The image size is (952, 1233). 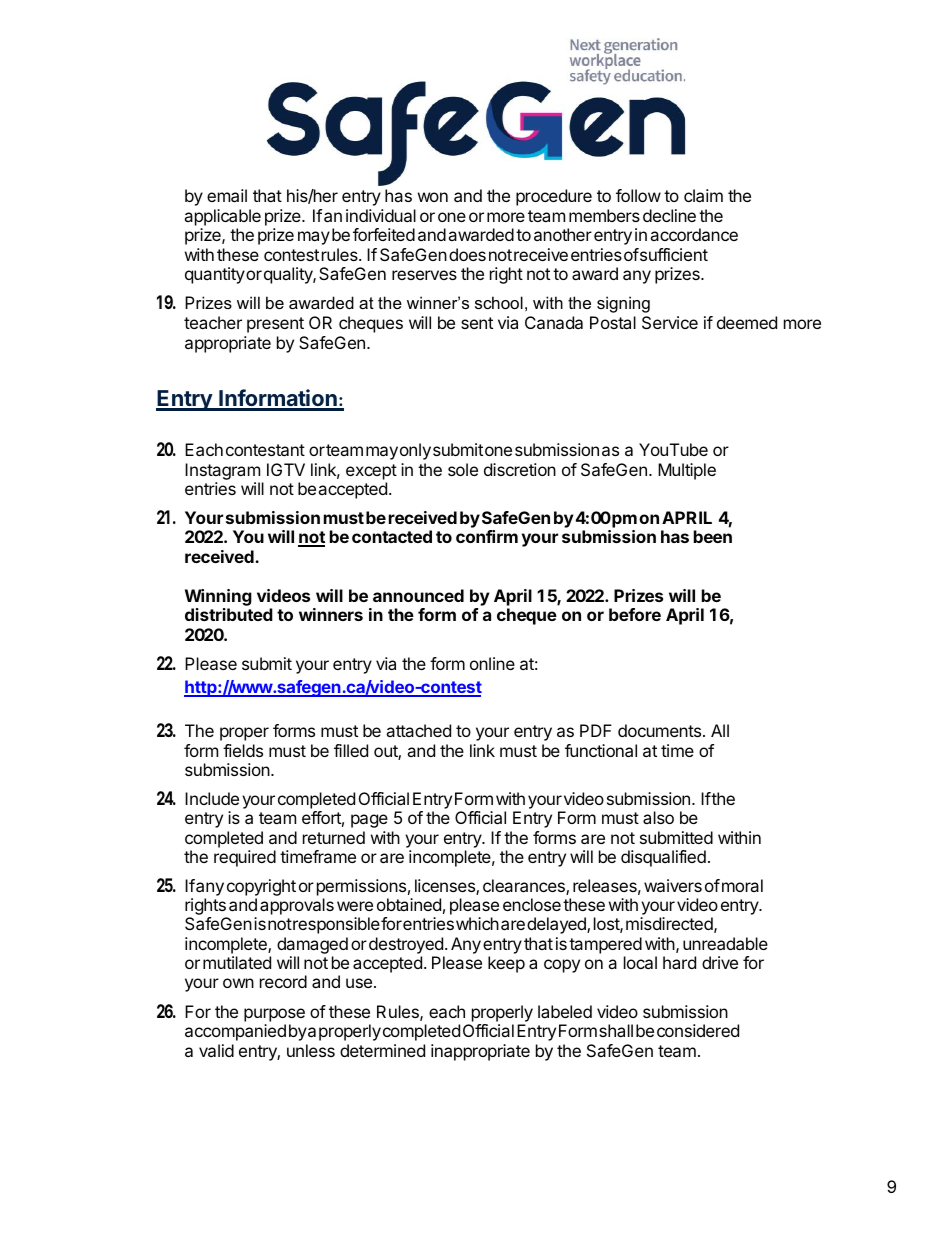 What do you see at coordinates (463, 469) in the image?
I see `sole` at bounding box center [463, 469].
